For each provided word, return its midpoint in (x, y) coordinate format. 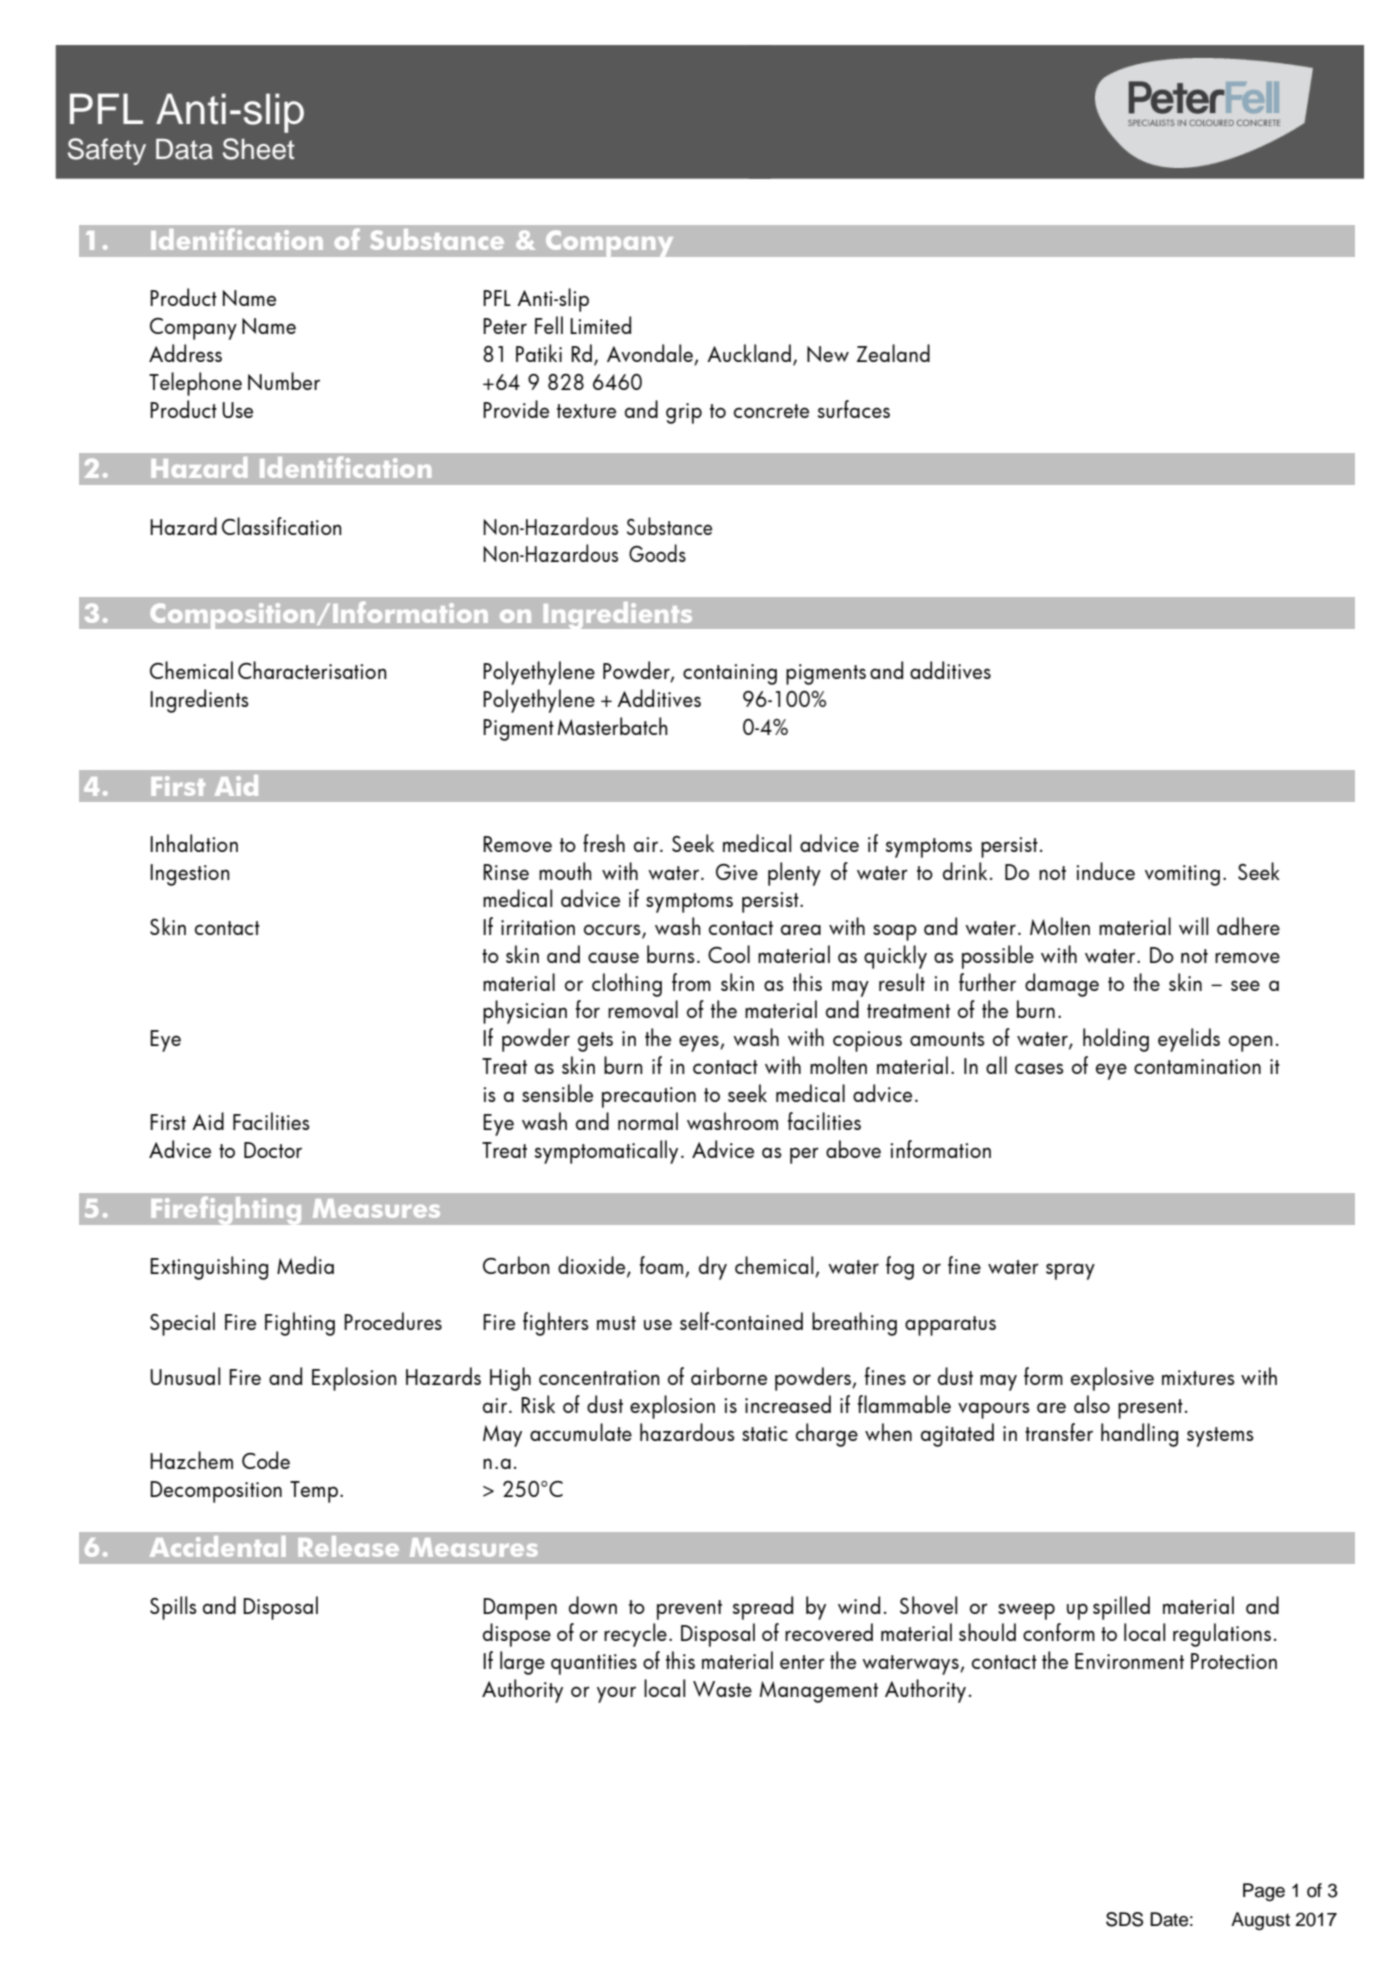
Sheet (259, 149)
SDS (1124, 1919)
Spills (173, 1608)
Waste (722, 1689)
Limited (600, 325)
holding (1116, 1040)
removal (643, 1009)
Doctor (273, 1150)
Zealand (893, 353)
